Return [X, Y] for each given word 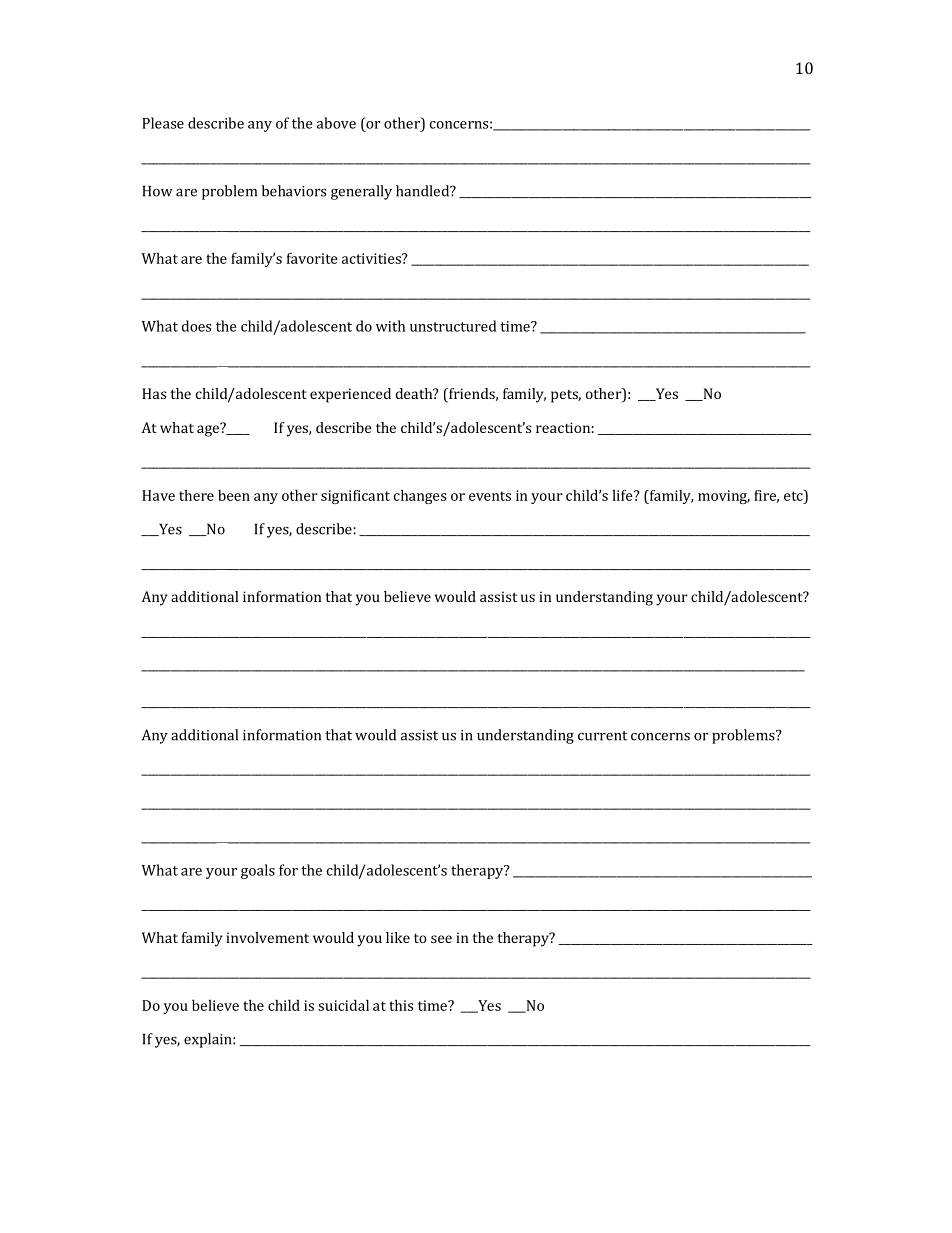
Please [163, 123]
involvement [267, 937]
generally [361, 192]
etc [794, 495]
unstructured [453, 326]
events [490, 496]
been [234, 495]
